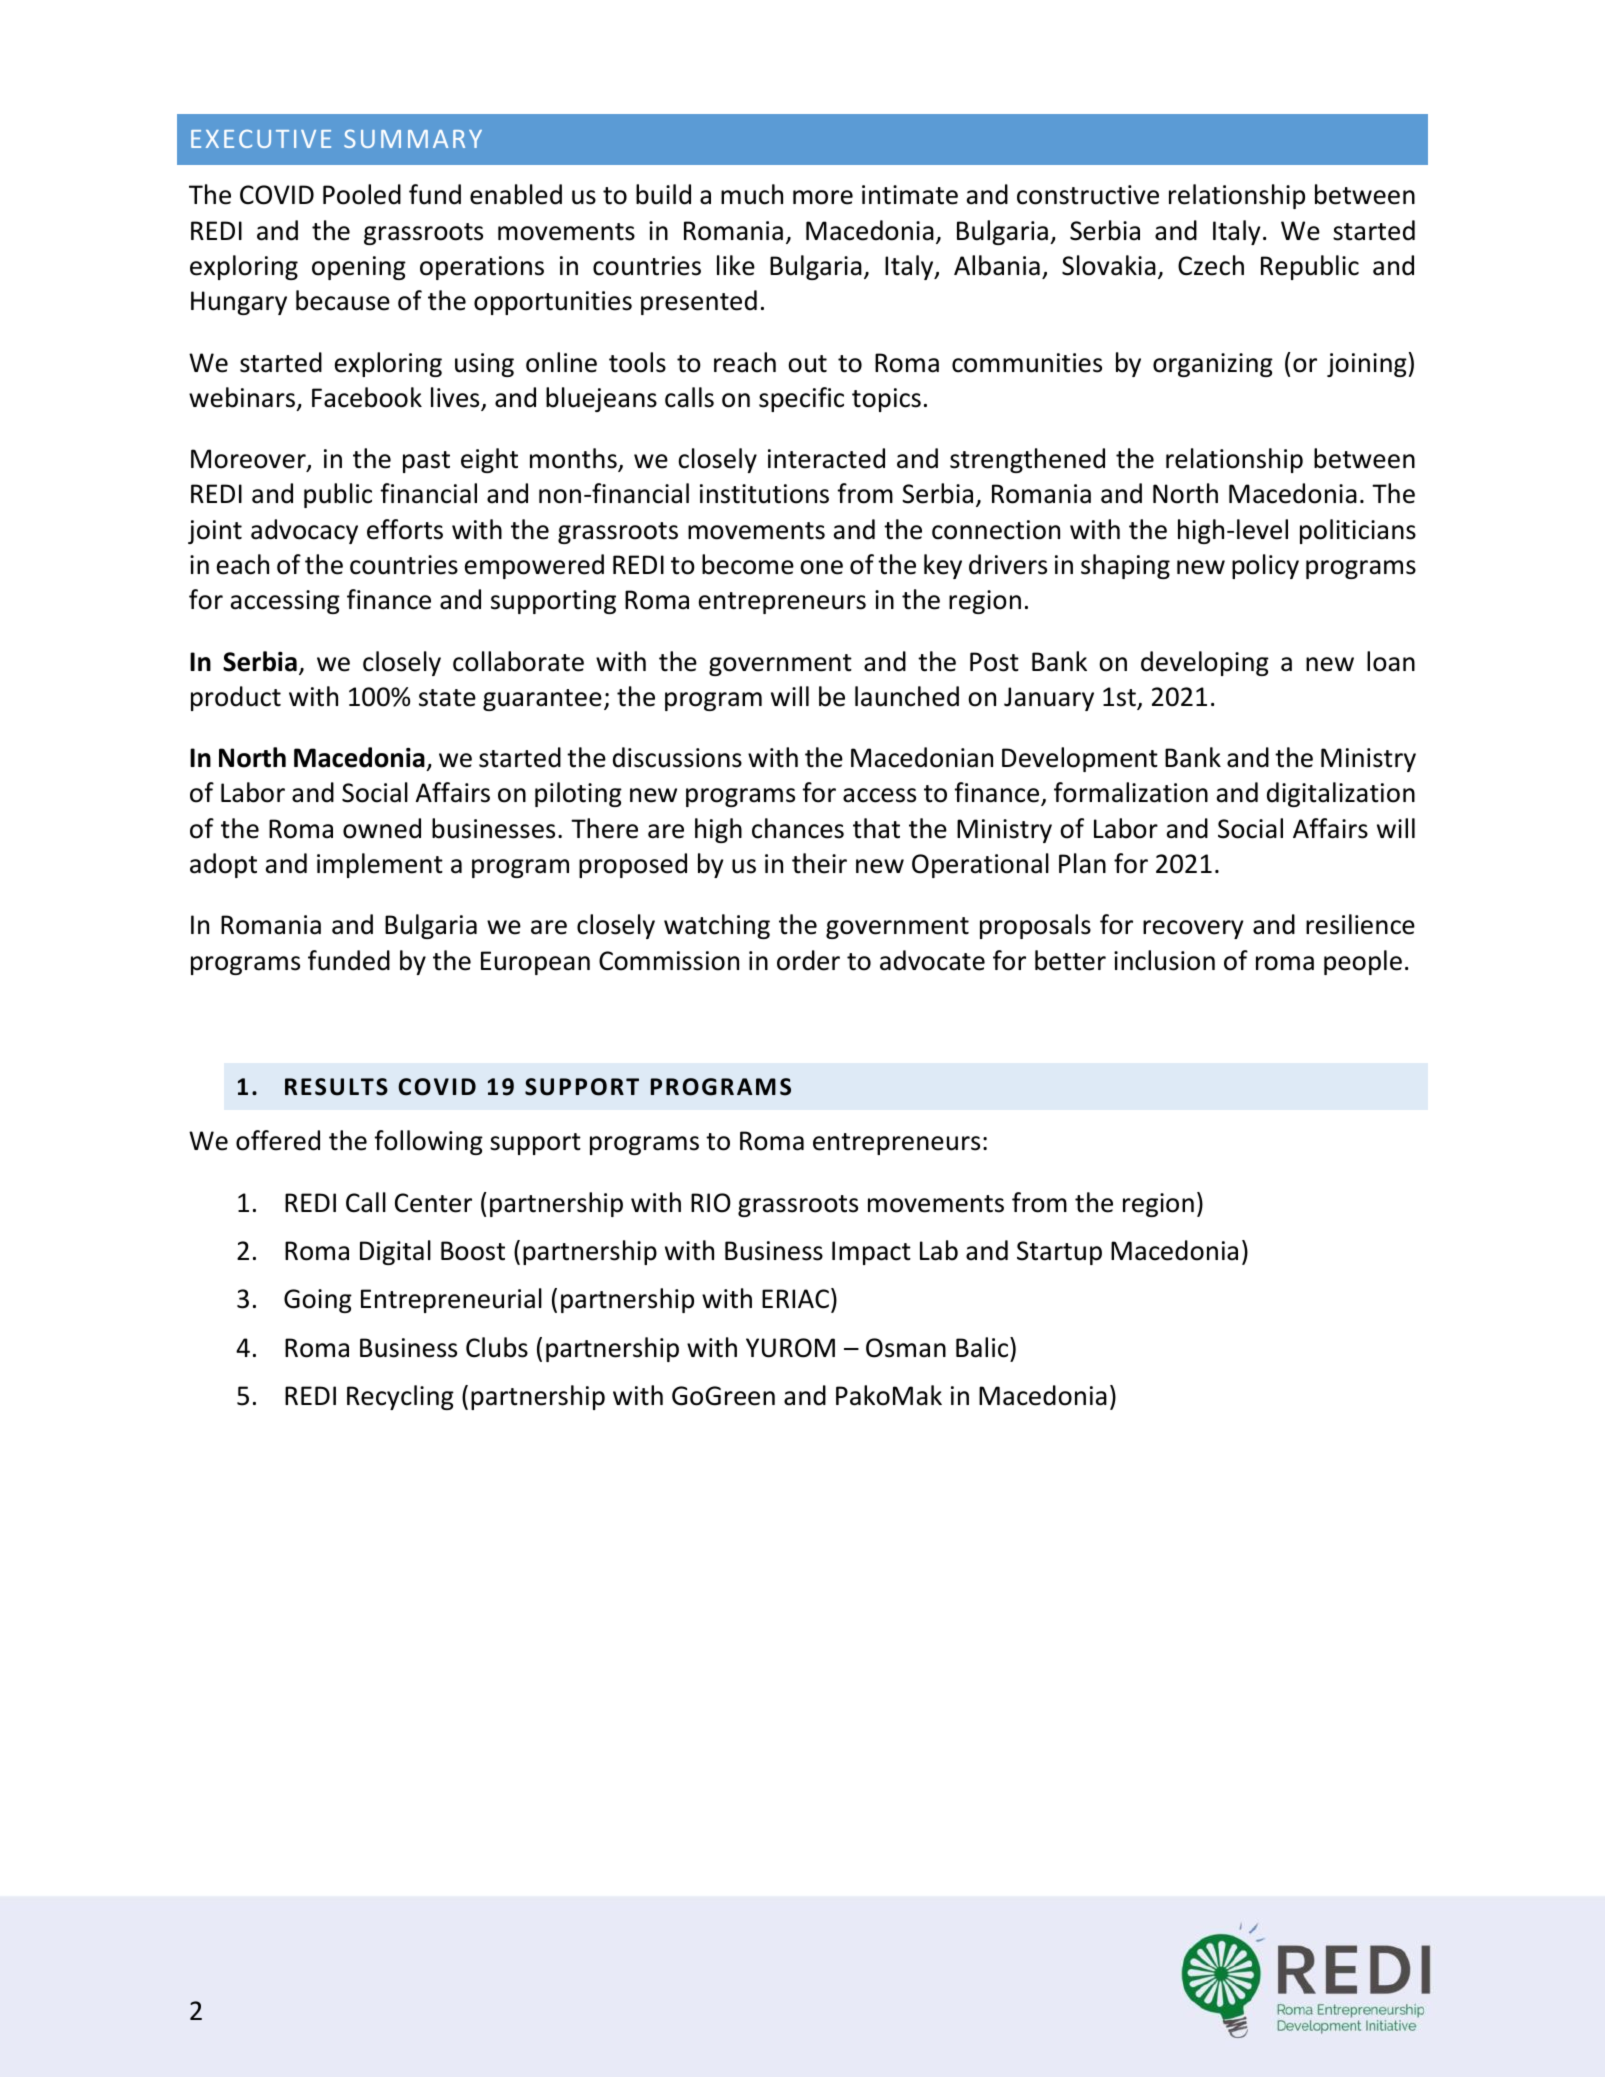 This document has height=2077, width=1605. What do you see at coordinates (400, 1397) in the document?
I see `Recycling` at bounding box center [400, 1397].
